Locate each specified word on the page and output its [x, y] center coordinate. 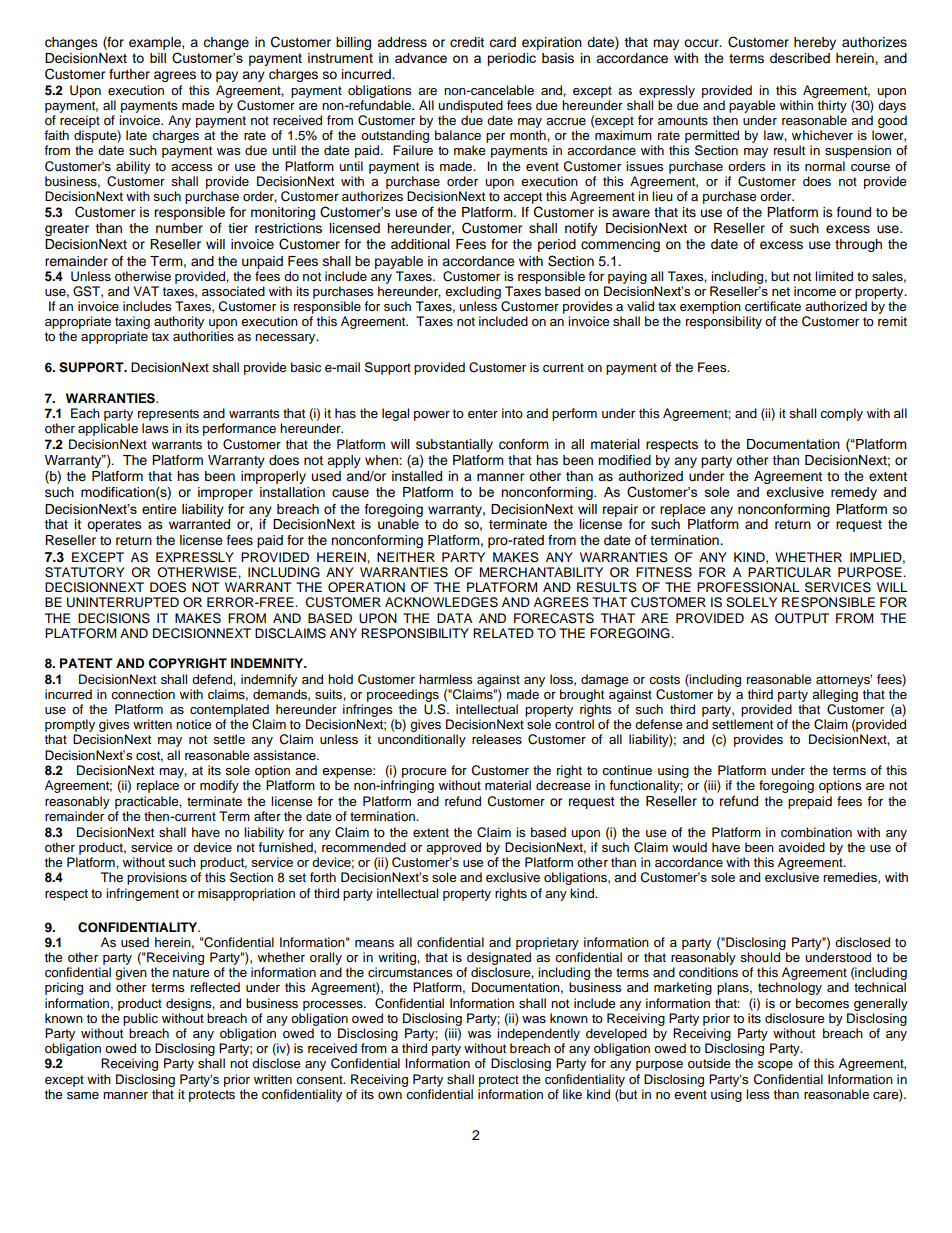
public [140, 1019]
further [129, 74]
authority [179, 324]
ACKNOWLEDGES [441, 602]
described [800, 58]
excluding [473, 292]
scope [775, 1066]
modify [219, 786]
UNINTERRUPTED [123, 602]
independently [538, 1034]
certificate [773, 306]
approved [453, 848]
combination [816, 832]
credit [467, 42]
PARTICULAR [789, 572]
